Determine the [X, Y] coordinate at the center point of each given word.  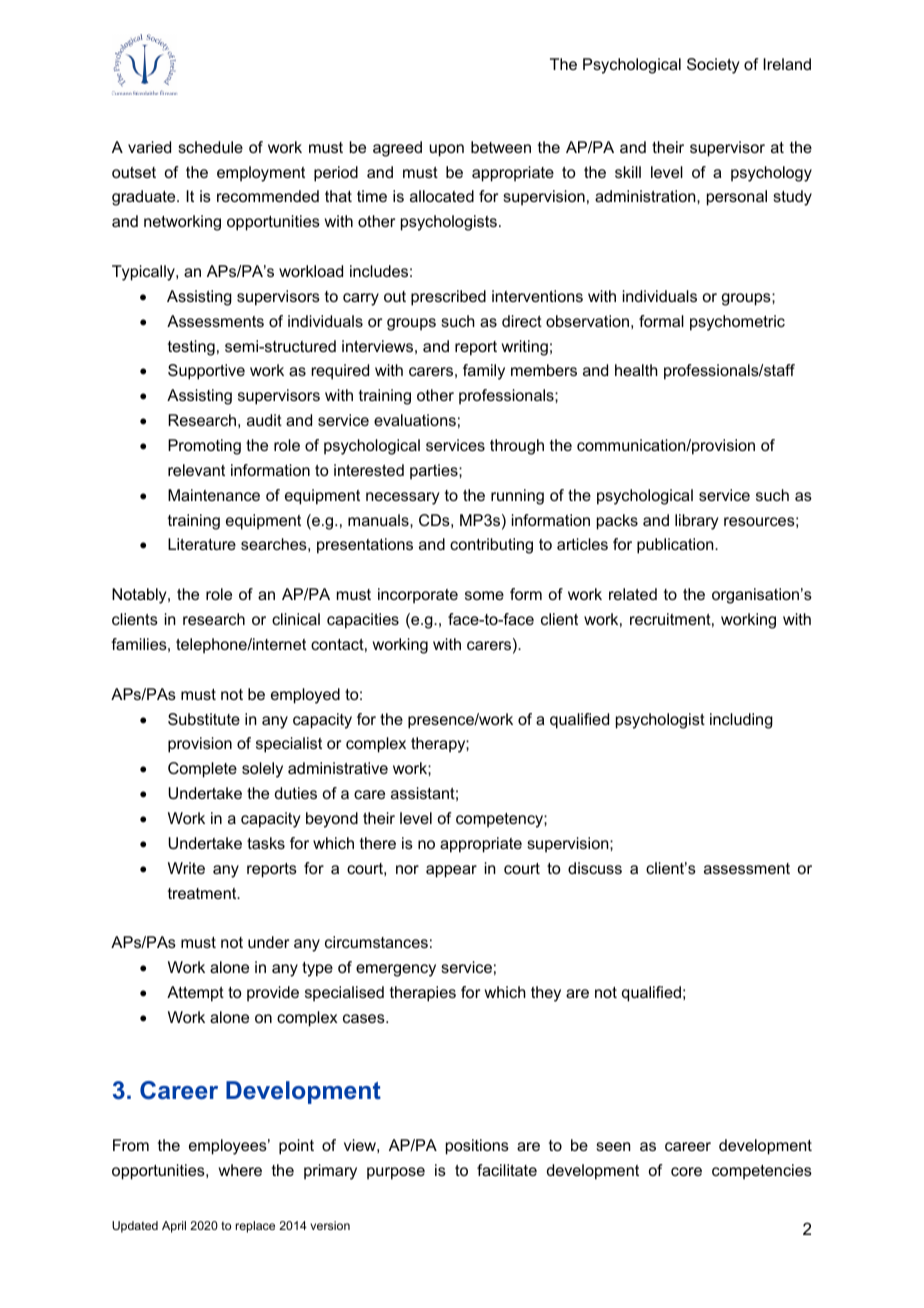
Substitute [204, 719]
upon [446, 150]
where [240, 1170]
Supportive [206, 372]
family [484, 372]
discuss [595, 868]
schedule [210, 147]
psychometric [737, 323]
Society [713, 66]
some [484, 595]
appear [451, 871]
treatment [203, 893]
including [741, 721]
